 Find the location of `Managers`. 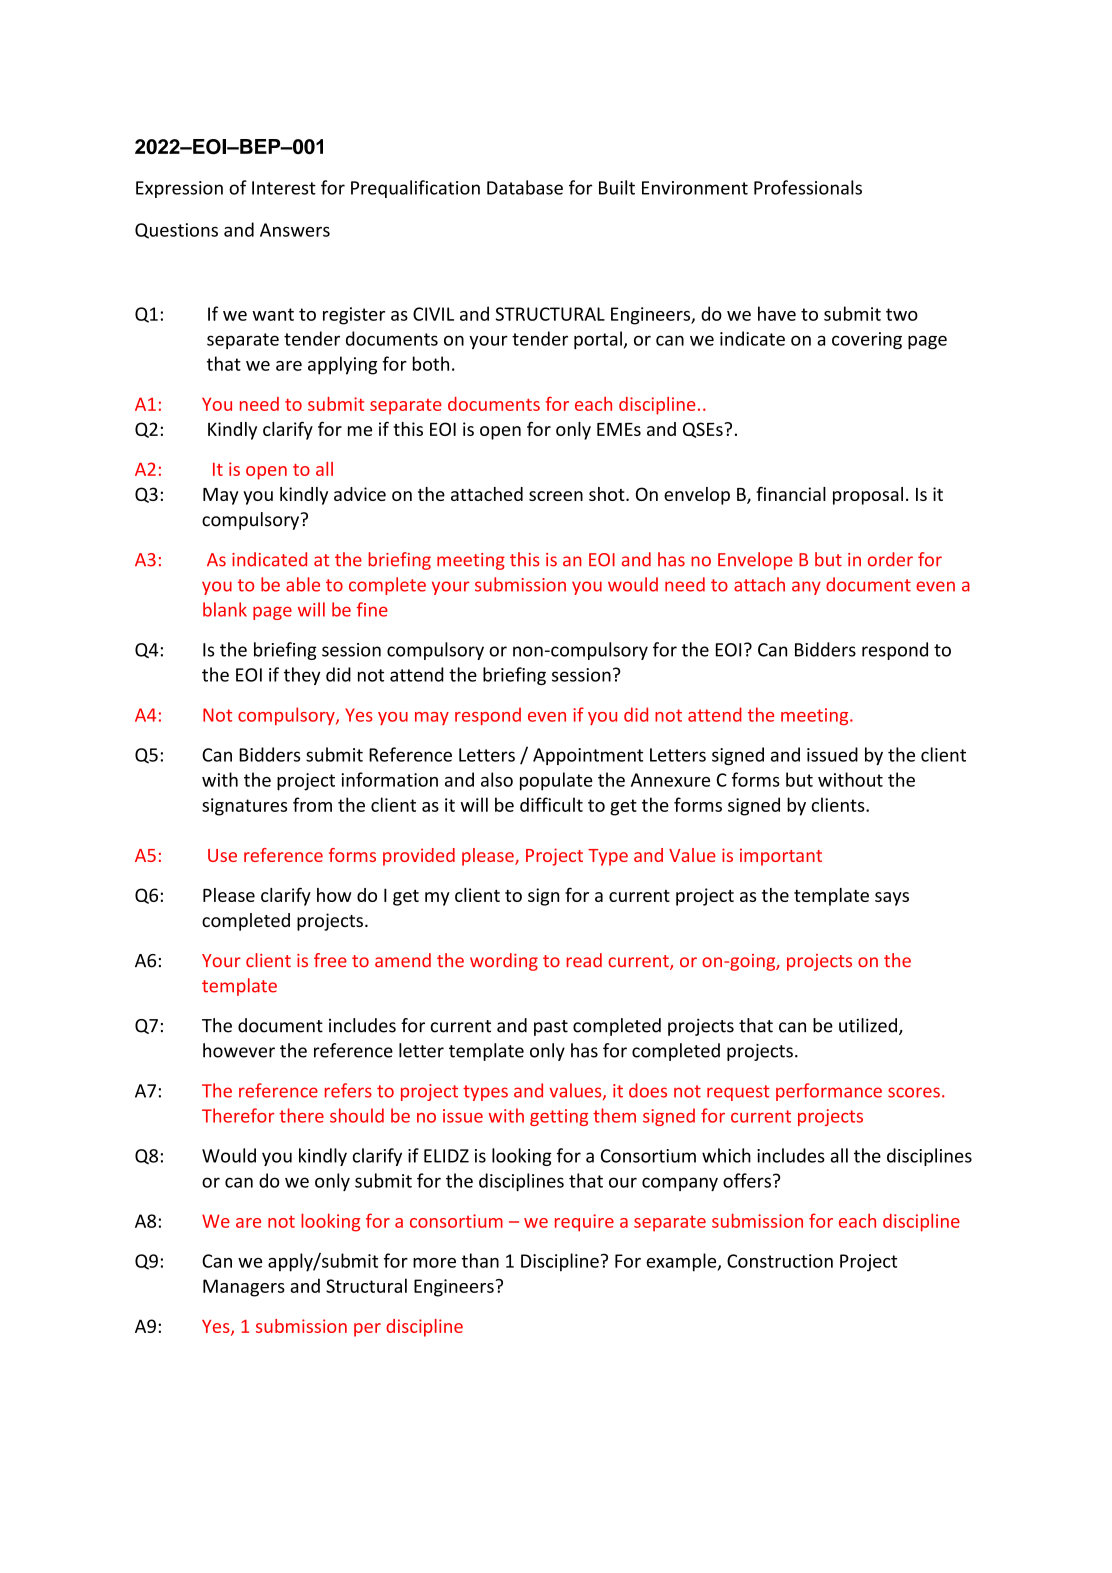

Managers is located at coordinates (244, 1288).
